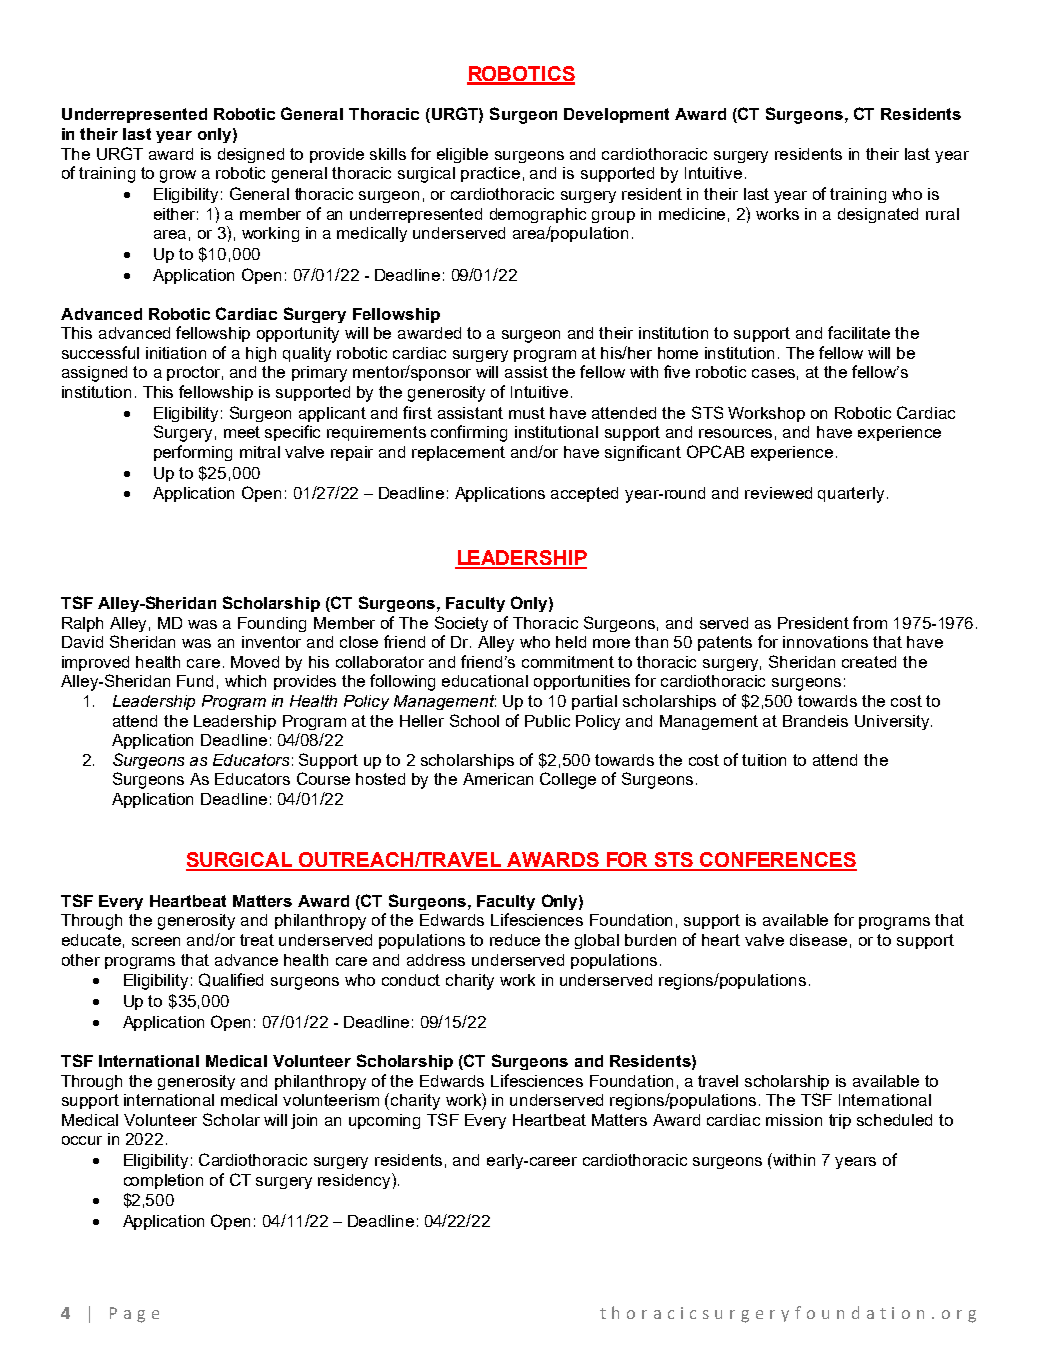  I want to click on Page, so click(134, 1315).
